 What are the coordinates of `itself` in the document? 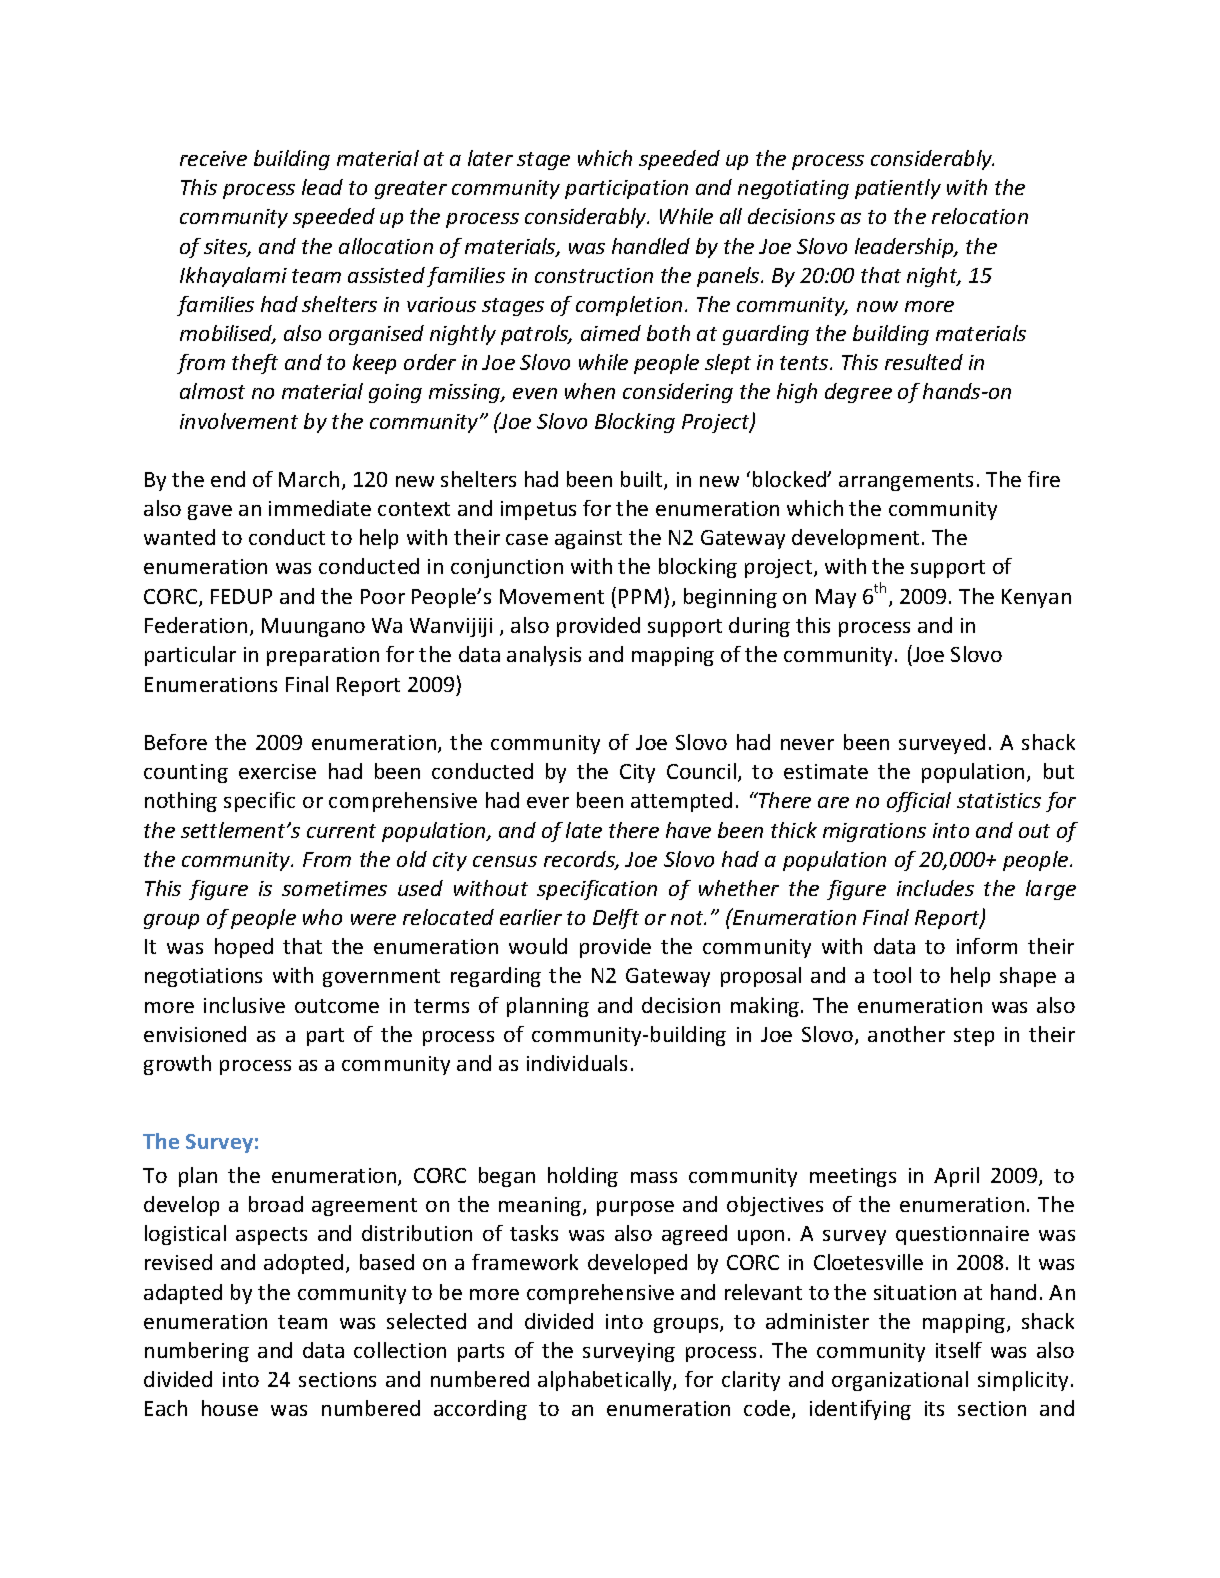 It's located at (959, 1350).
